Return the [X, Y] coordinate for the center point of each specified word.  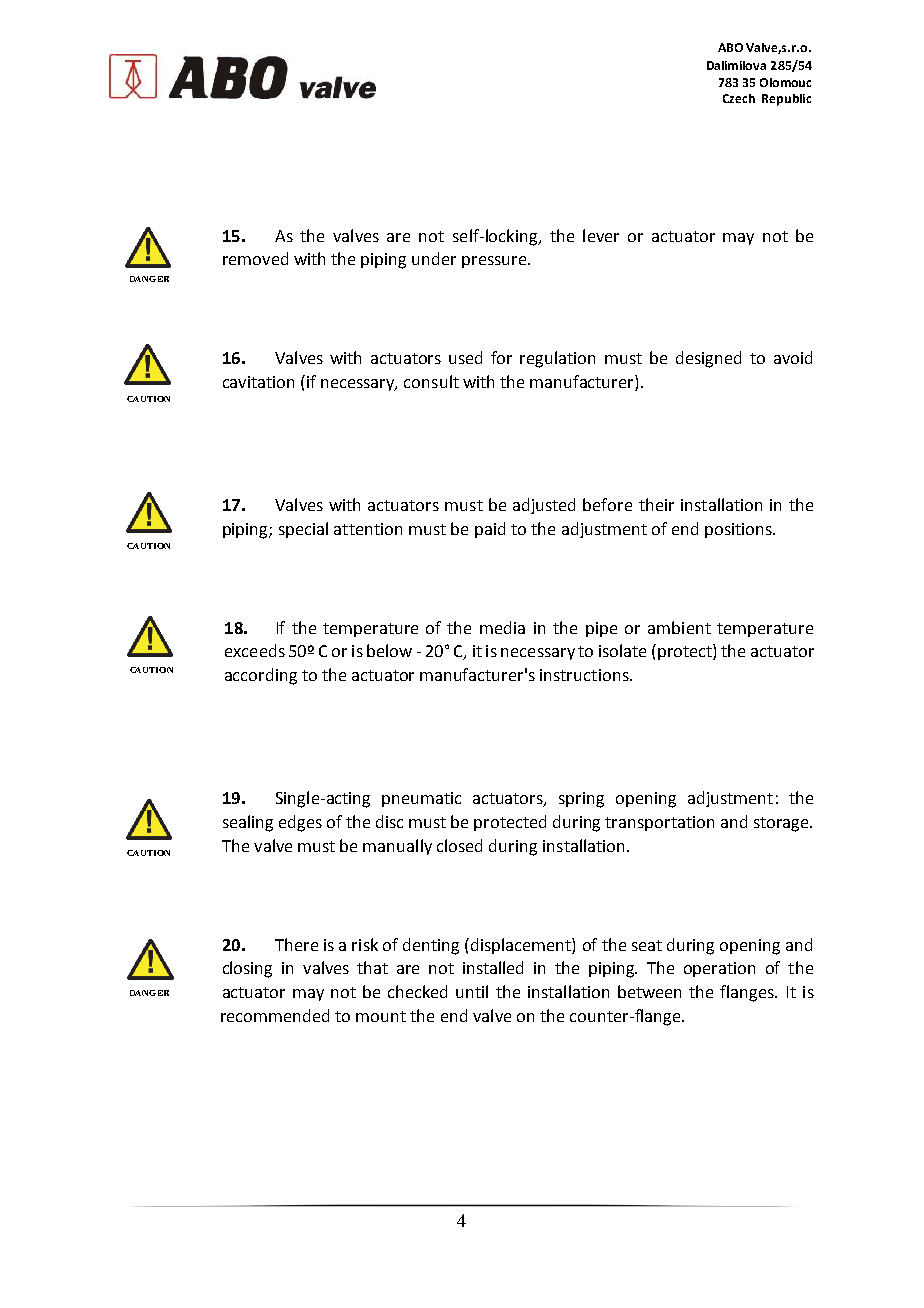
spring [581, 800]
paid [490, 530]
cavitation [258, 382]
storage [782, 824]
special [303, 530]
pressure [494, 262]
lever [601, 235]
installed [493, 967]
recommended [275, 1015]
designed [708, 359]
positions [739, 530]
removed [255, 258]
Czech [739, 98]
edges [300, 823]
